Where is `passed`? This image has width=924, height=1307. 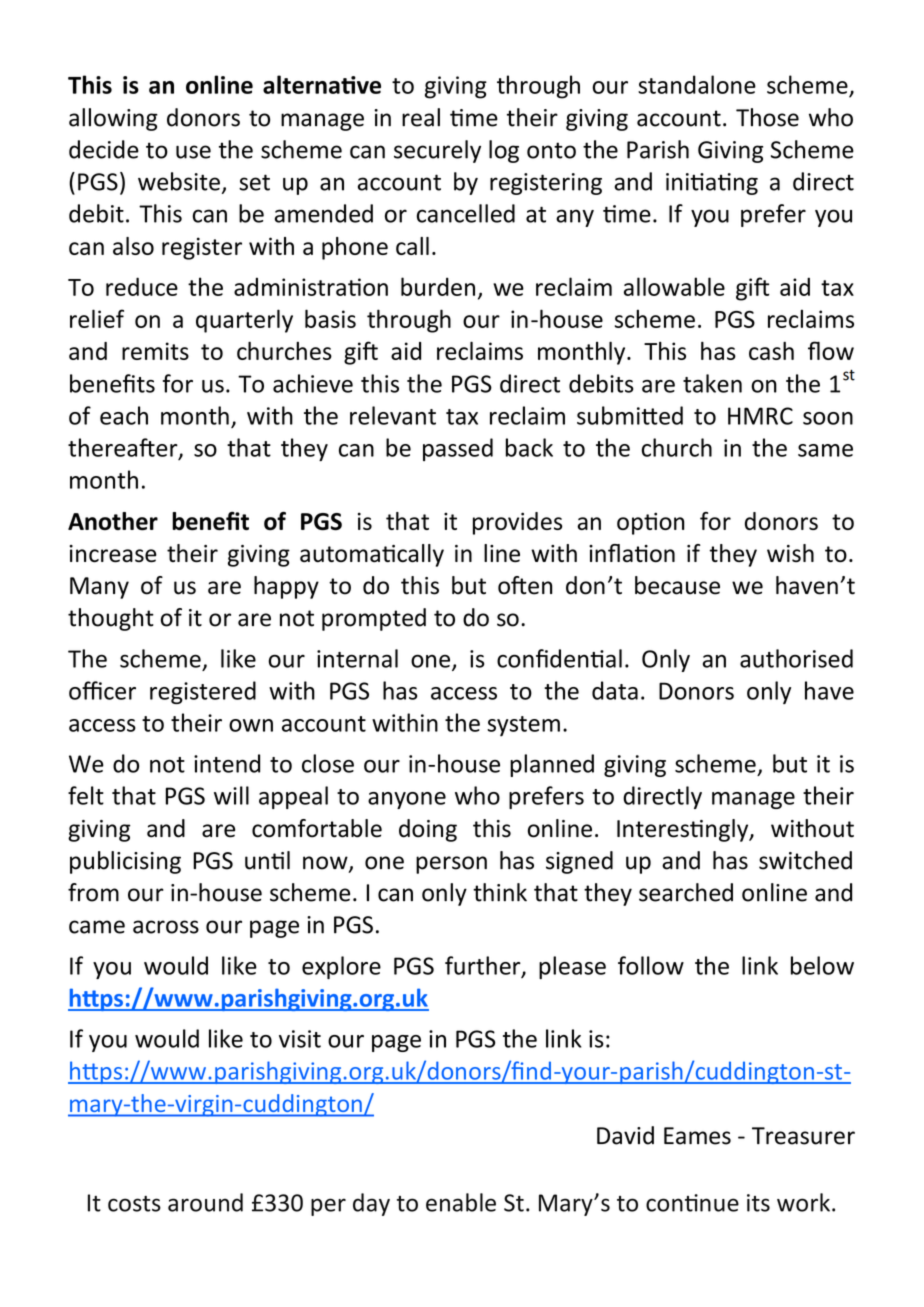
passed is located at coordinates (458, 449).
